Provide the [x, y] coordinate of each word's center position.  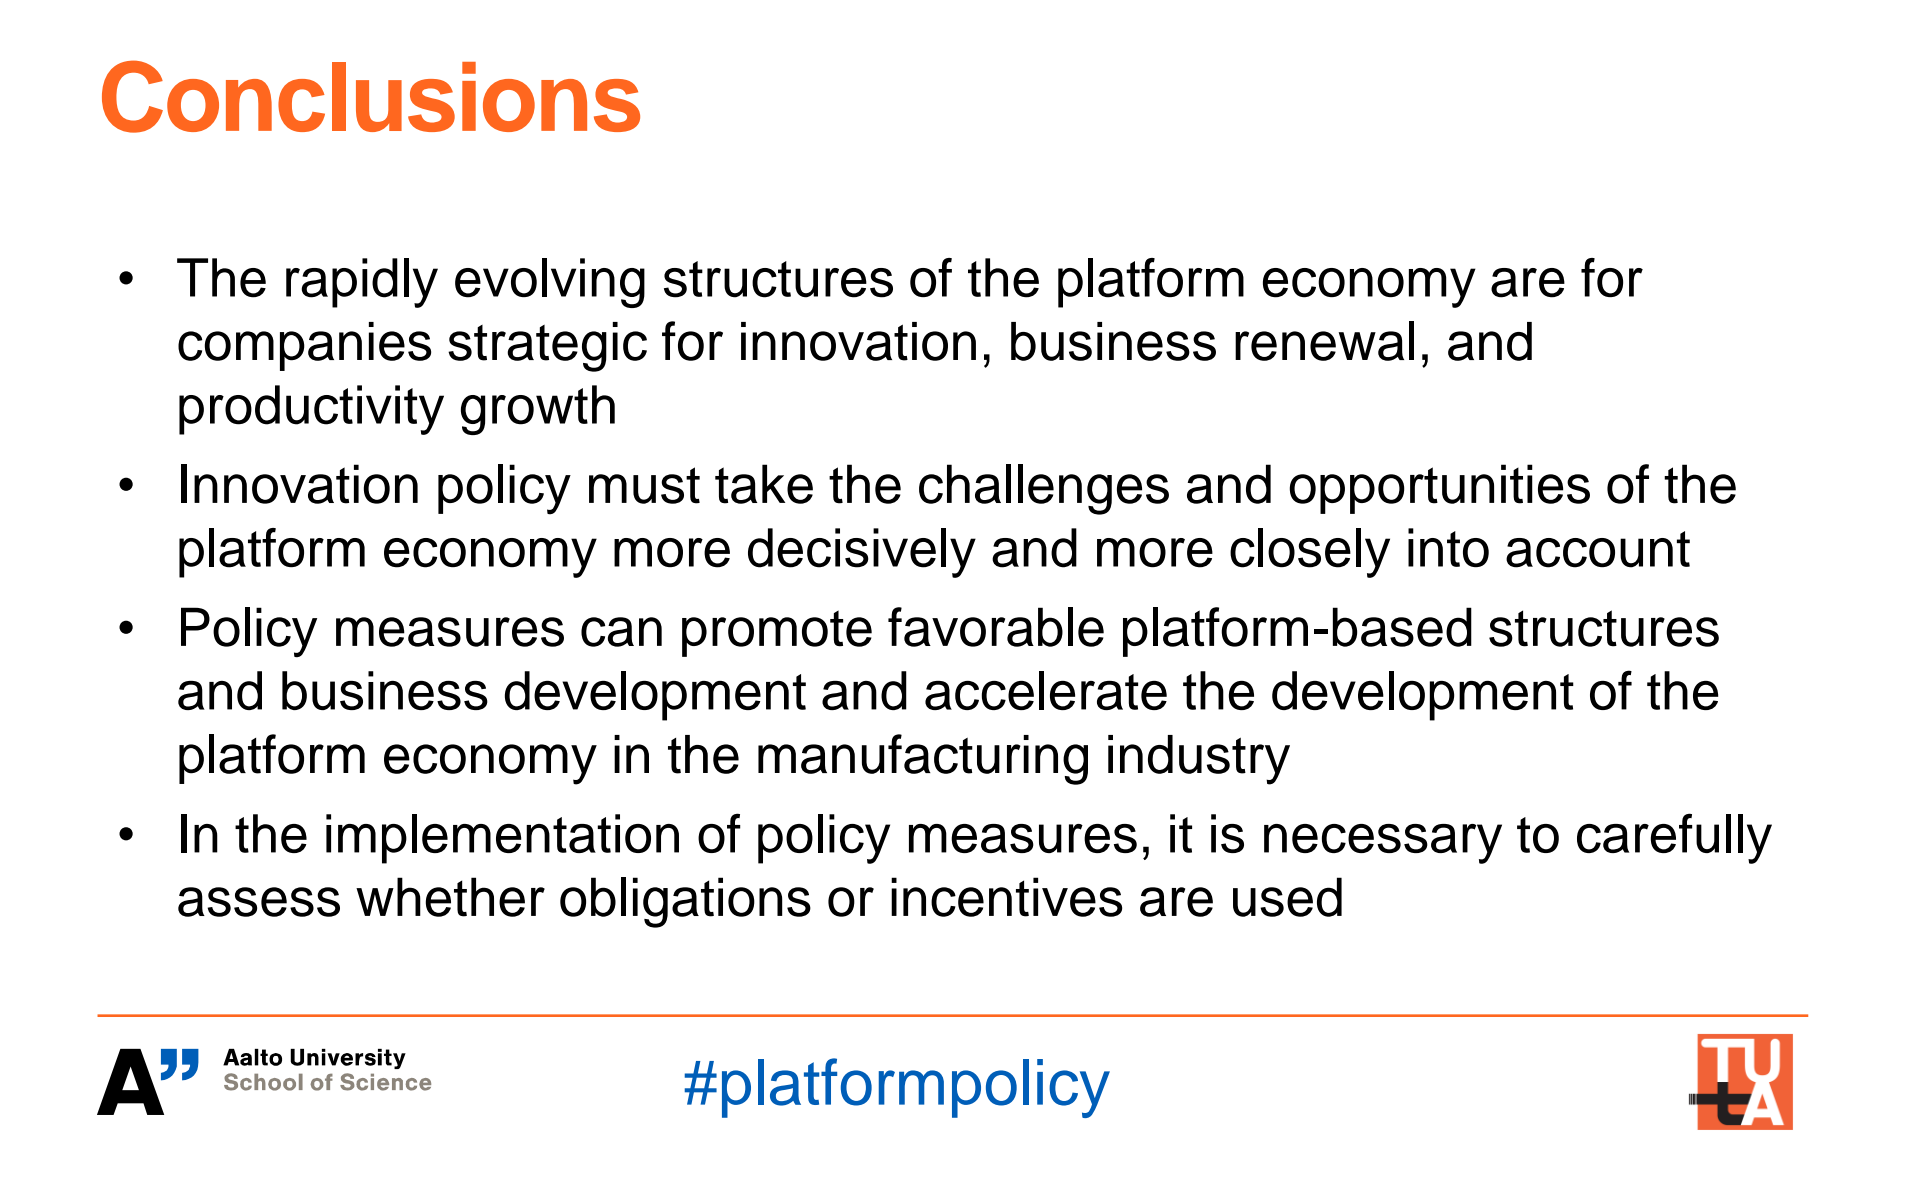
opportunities [1439, 489]
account [1598, 549]
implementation [502, 839]
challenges [1044, 489]
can [621, 632]
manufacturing [923, 759]
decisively [862, 553]
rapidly [362, 283]
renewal [1324, 341]
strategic [547, 347]
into [1448, 548]
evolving [550, 283]
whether [450, 897]
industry [1199, 760]
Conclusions [371, 96]
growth [538, 410]
